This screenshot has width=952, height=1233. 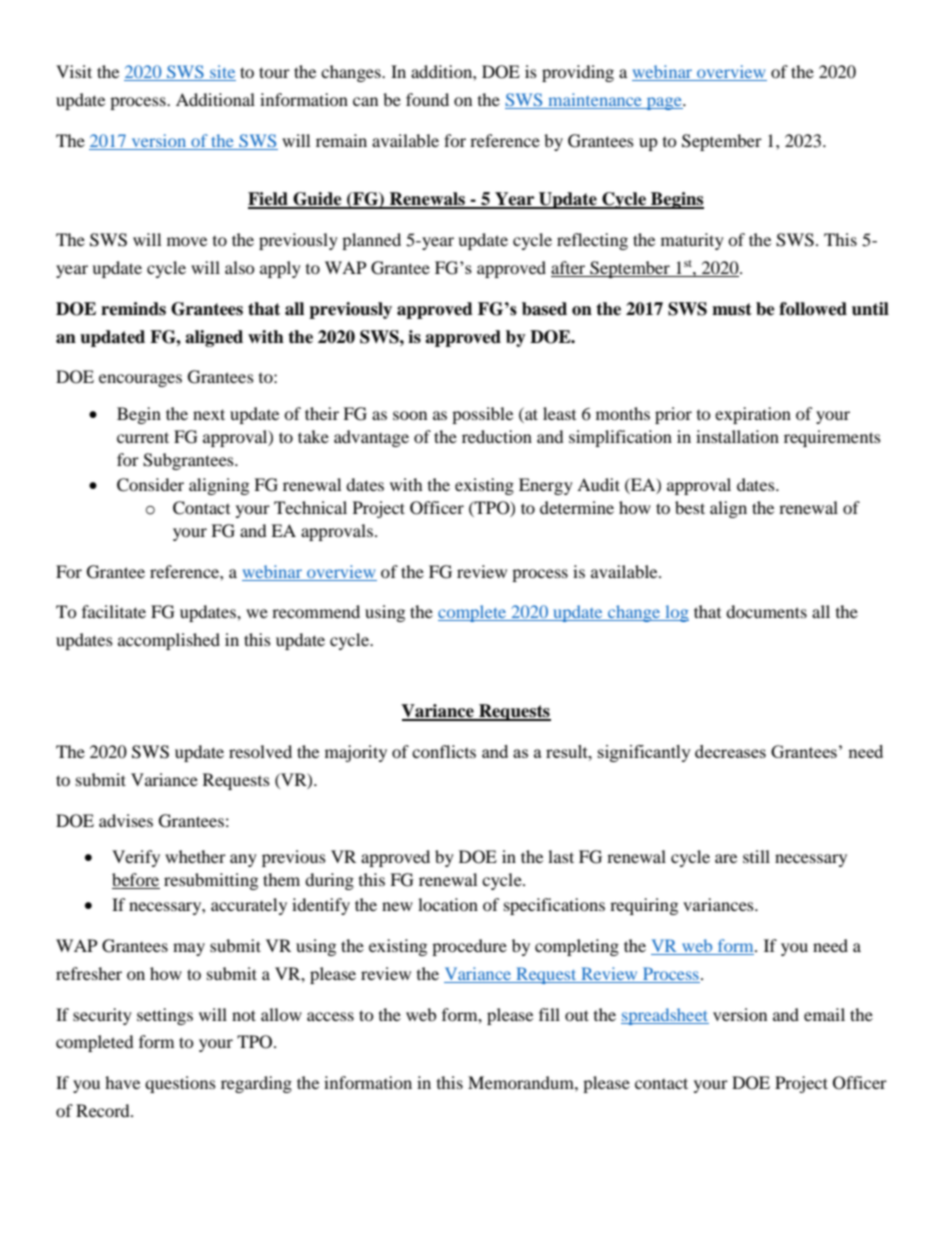 I want to click on found, so click(x=427, y=99).
